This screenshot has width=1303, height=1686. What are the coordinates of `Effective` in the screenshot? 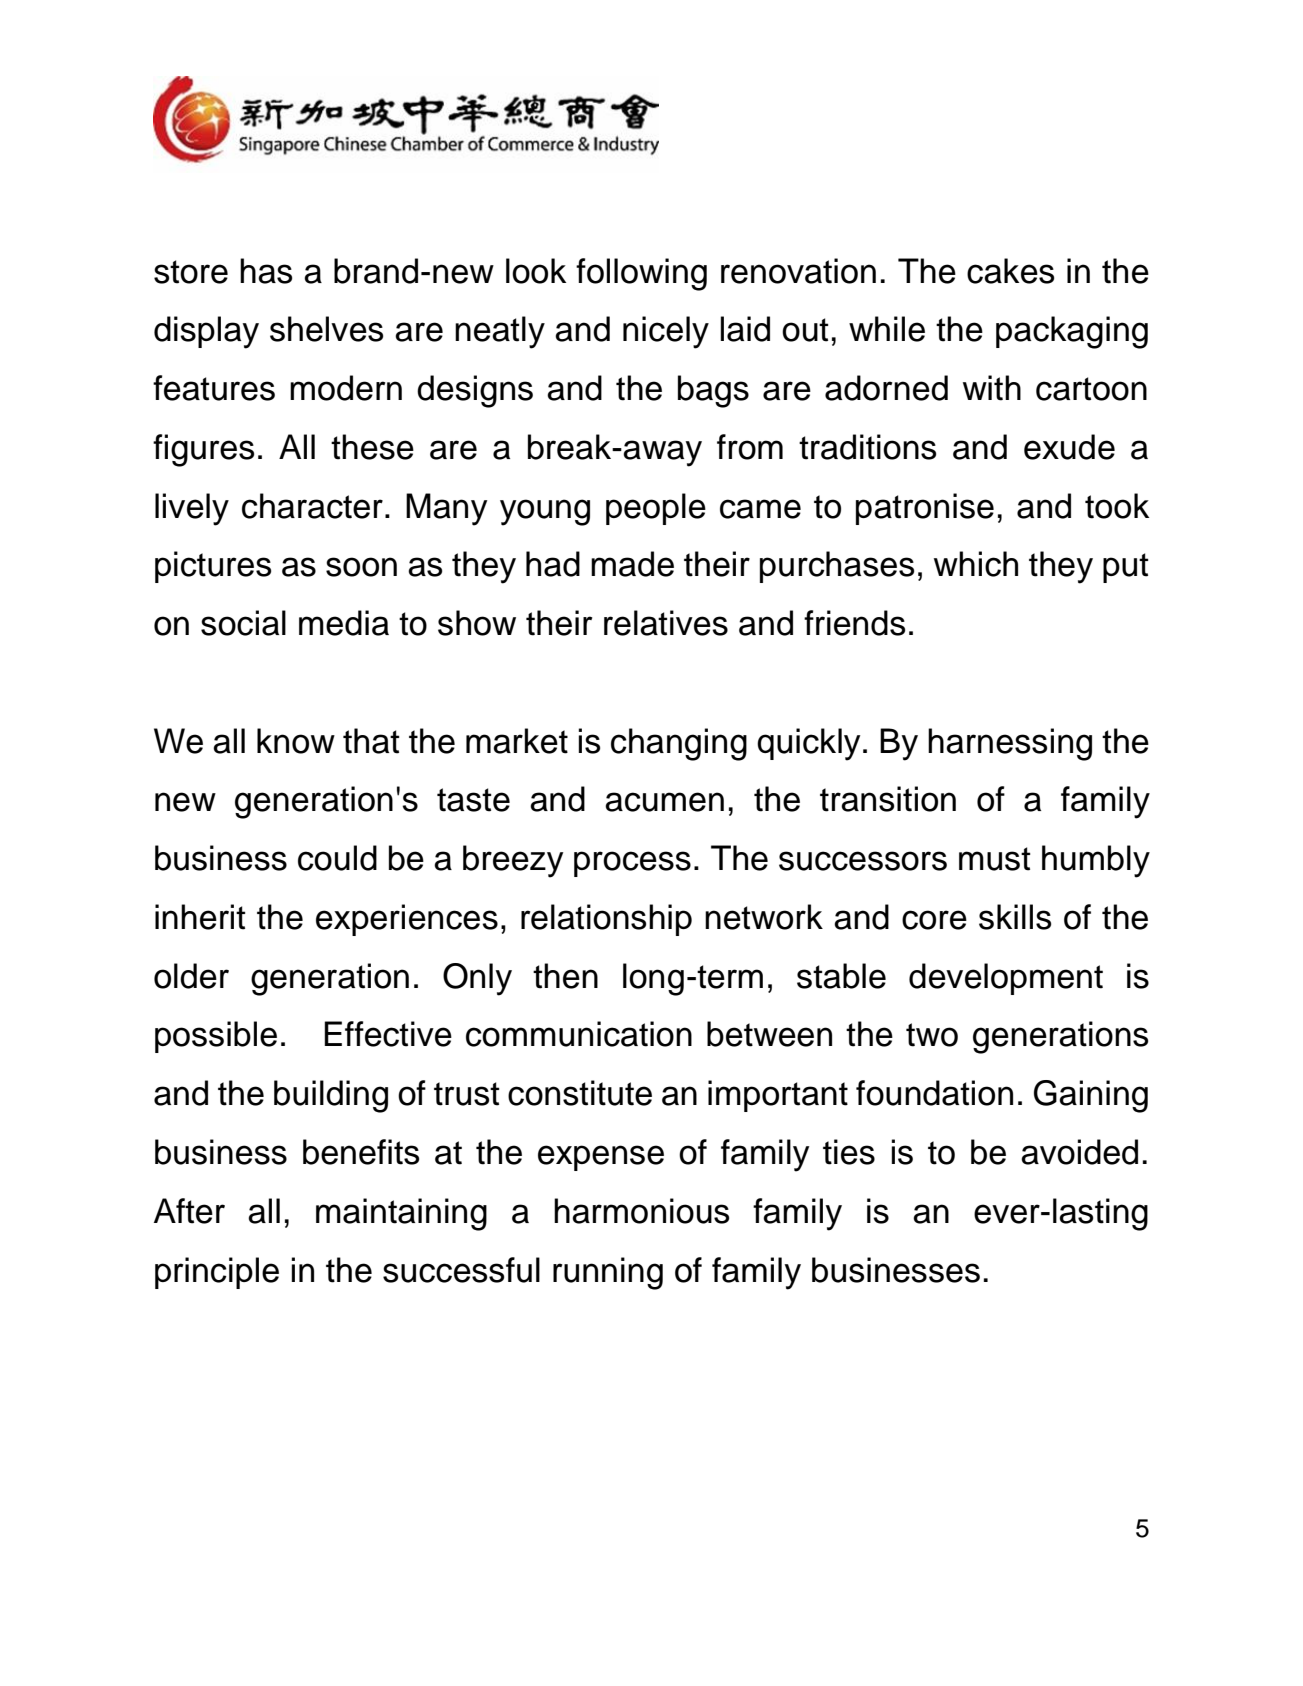 It's located at (388, 1034).
